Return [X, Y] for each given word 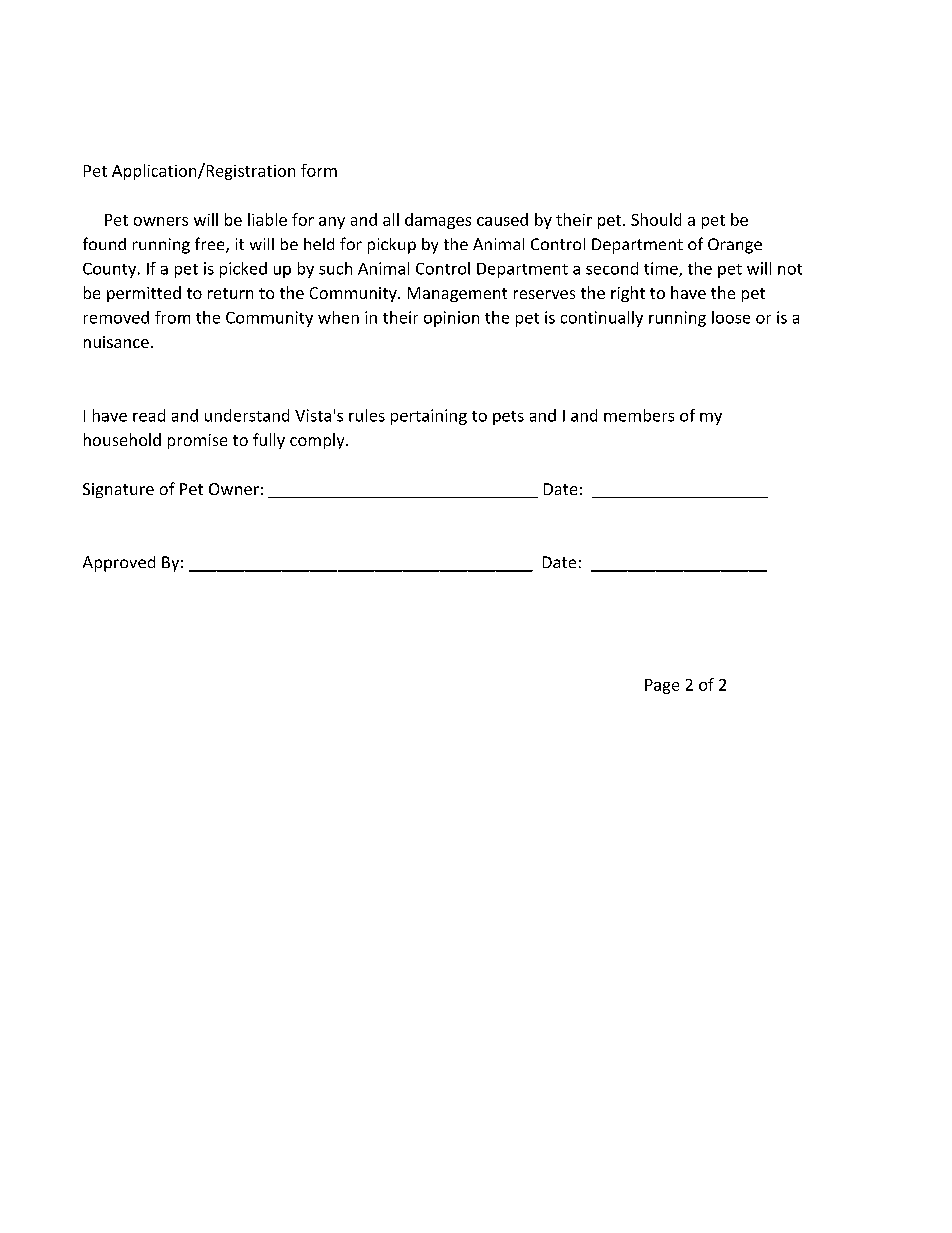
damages [438, 221]
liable [267, 219]
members [639, 415]
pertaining [429, 417]
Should [656, 219]
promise [197, 441]
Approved [119, 564]
